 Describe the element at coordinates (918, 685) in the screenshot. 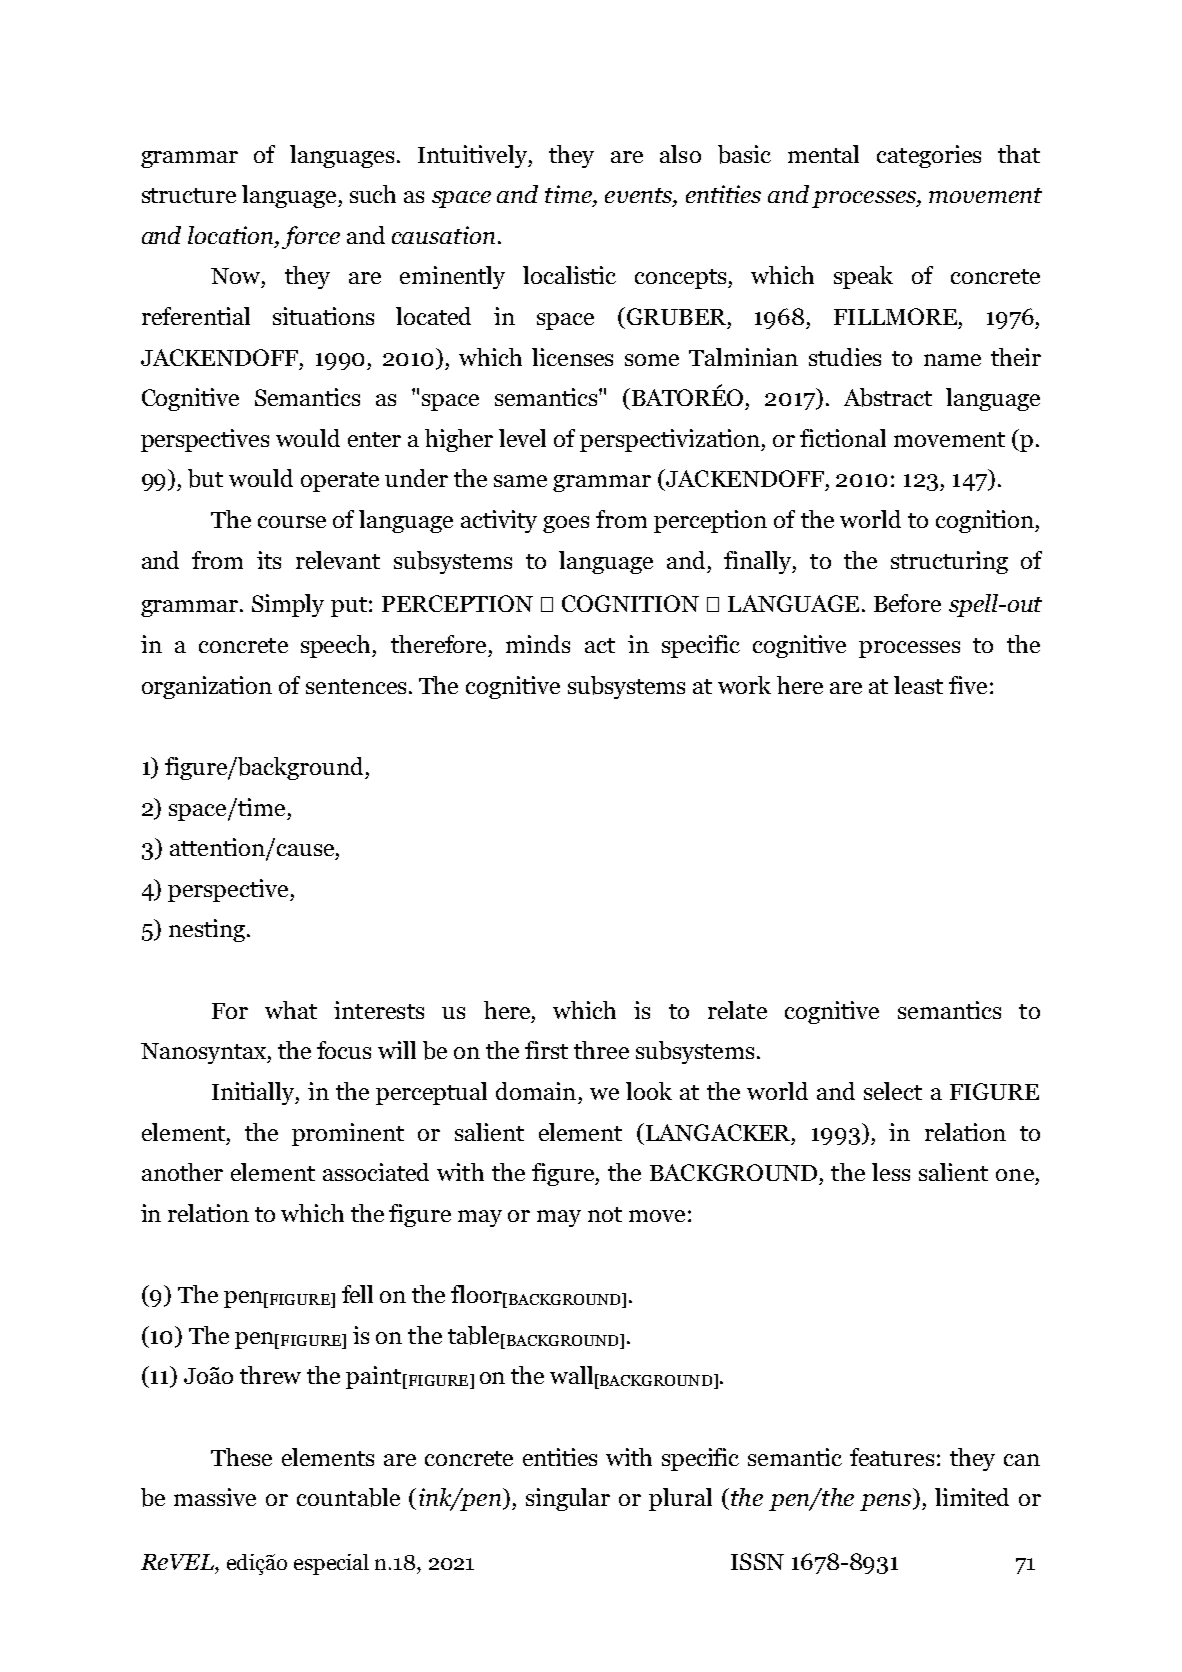

I see `least` at that location.
